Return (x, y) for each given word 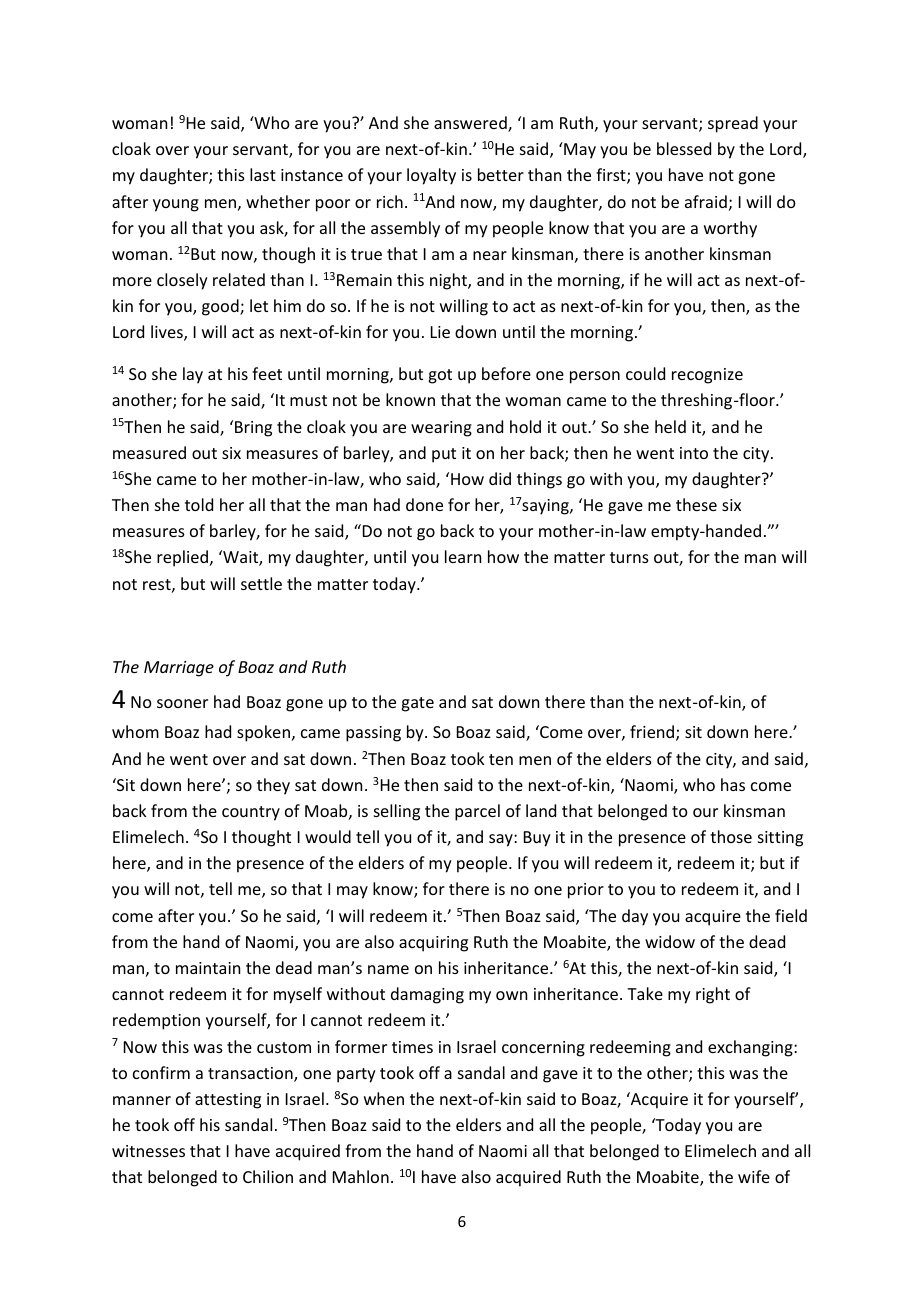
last (263, 174)
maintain (208, 968)
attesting (228, 1101)
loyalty (431, 176)
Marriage (179, 669)
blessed (684, 148)
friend (652, 731)
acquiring (433, 944)
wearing (441, 429)
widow (670, 941)
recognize (707, 376)
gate (417, 704)
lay (193, 375)
